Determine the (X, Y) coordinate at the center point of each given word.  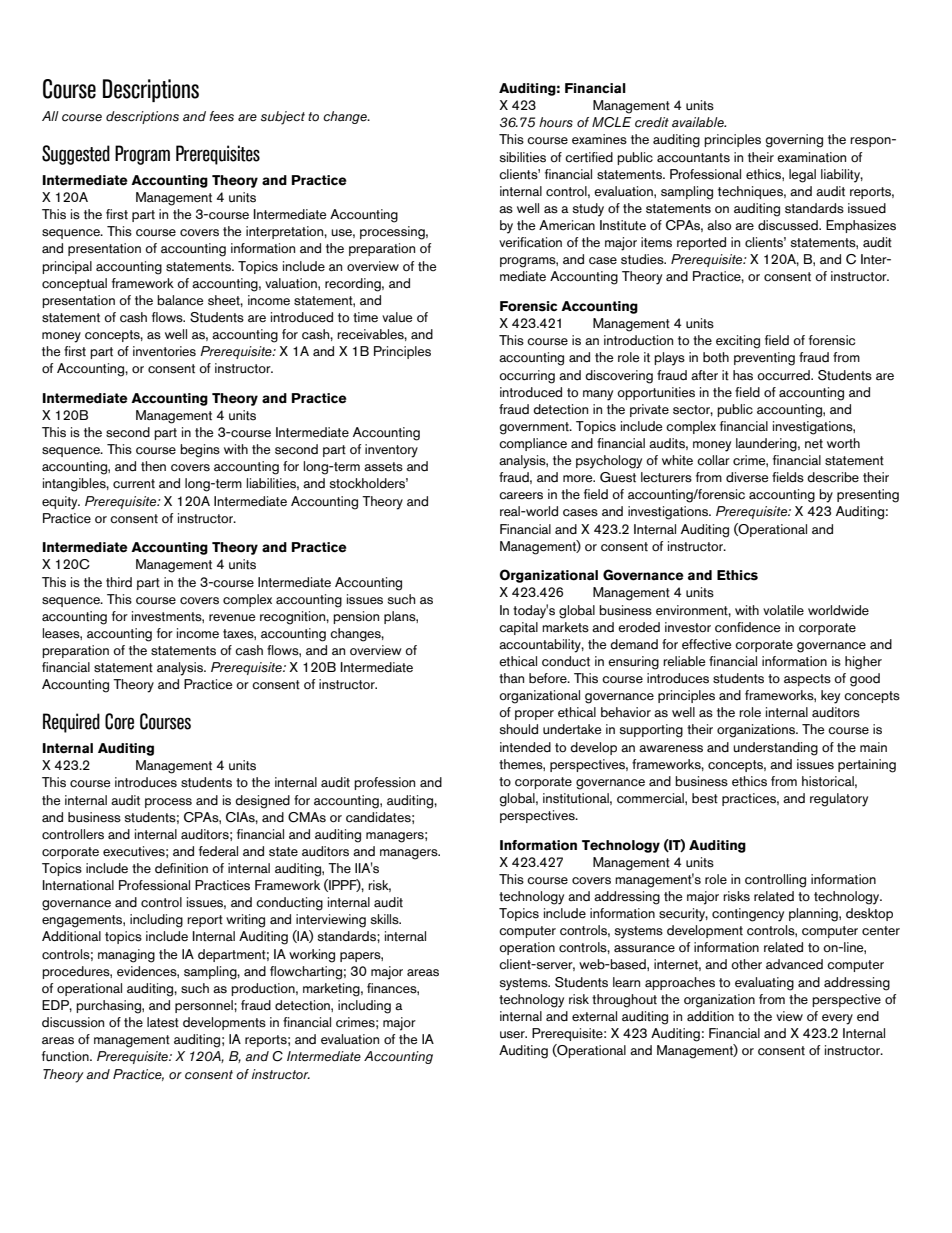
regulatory (839, 800)
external (594, 1016)
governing (794, 141)
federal (218, 851)
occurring (527, 377)
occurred (784, 375)
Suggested (76, 155)
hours (556, 122)
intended (525, 747)
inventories (164, 351)
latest (163, 1022)
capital (518, 628)
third (119, 582)
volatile (783, 610)
